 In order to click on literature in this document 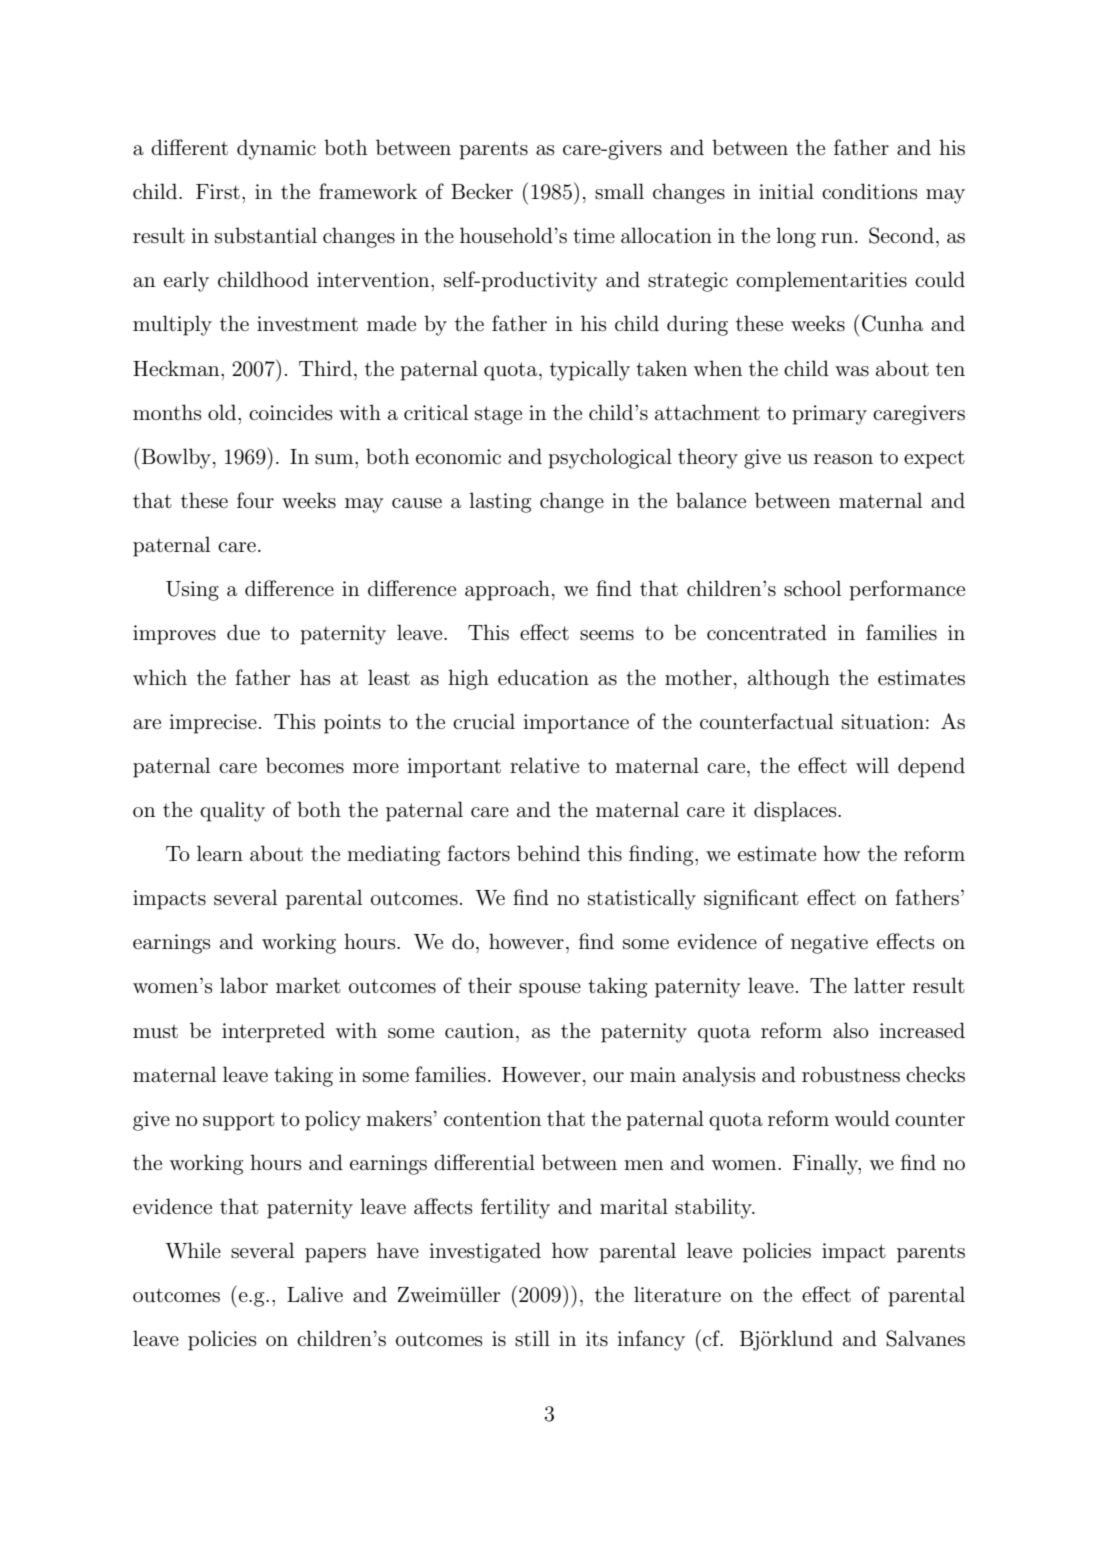, I will do `click(677, 1294)`.
